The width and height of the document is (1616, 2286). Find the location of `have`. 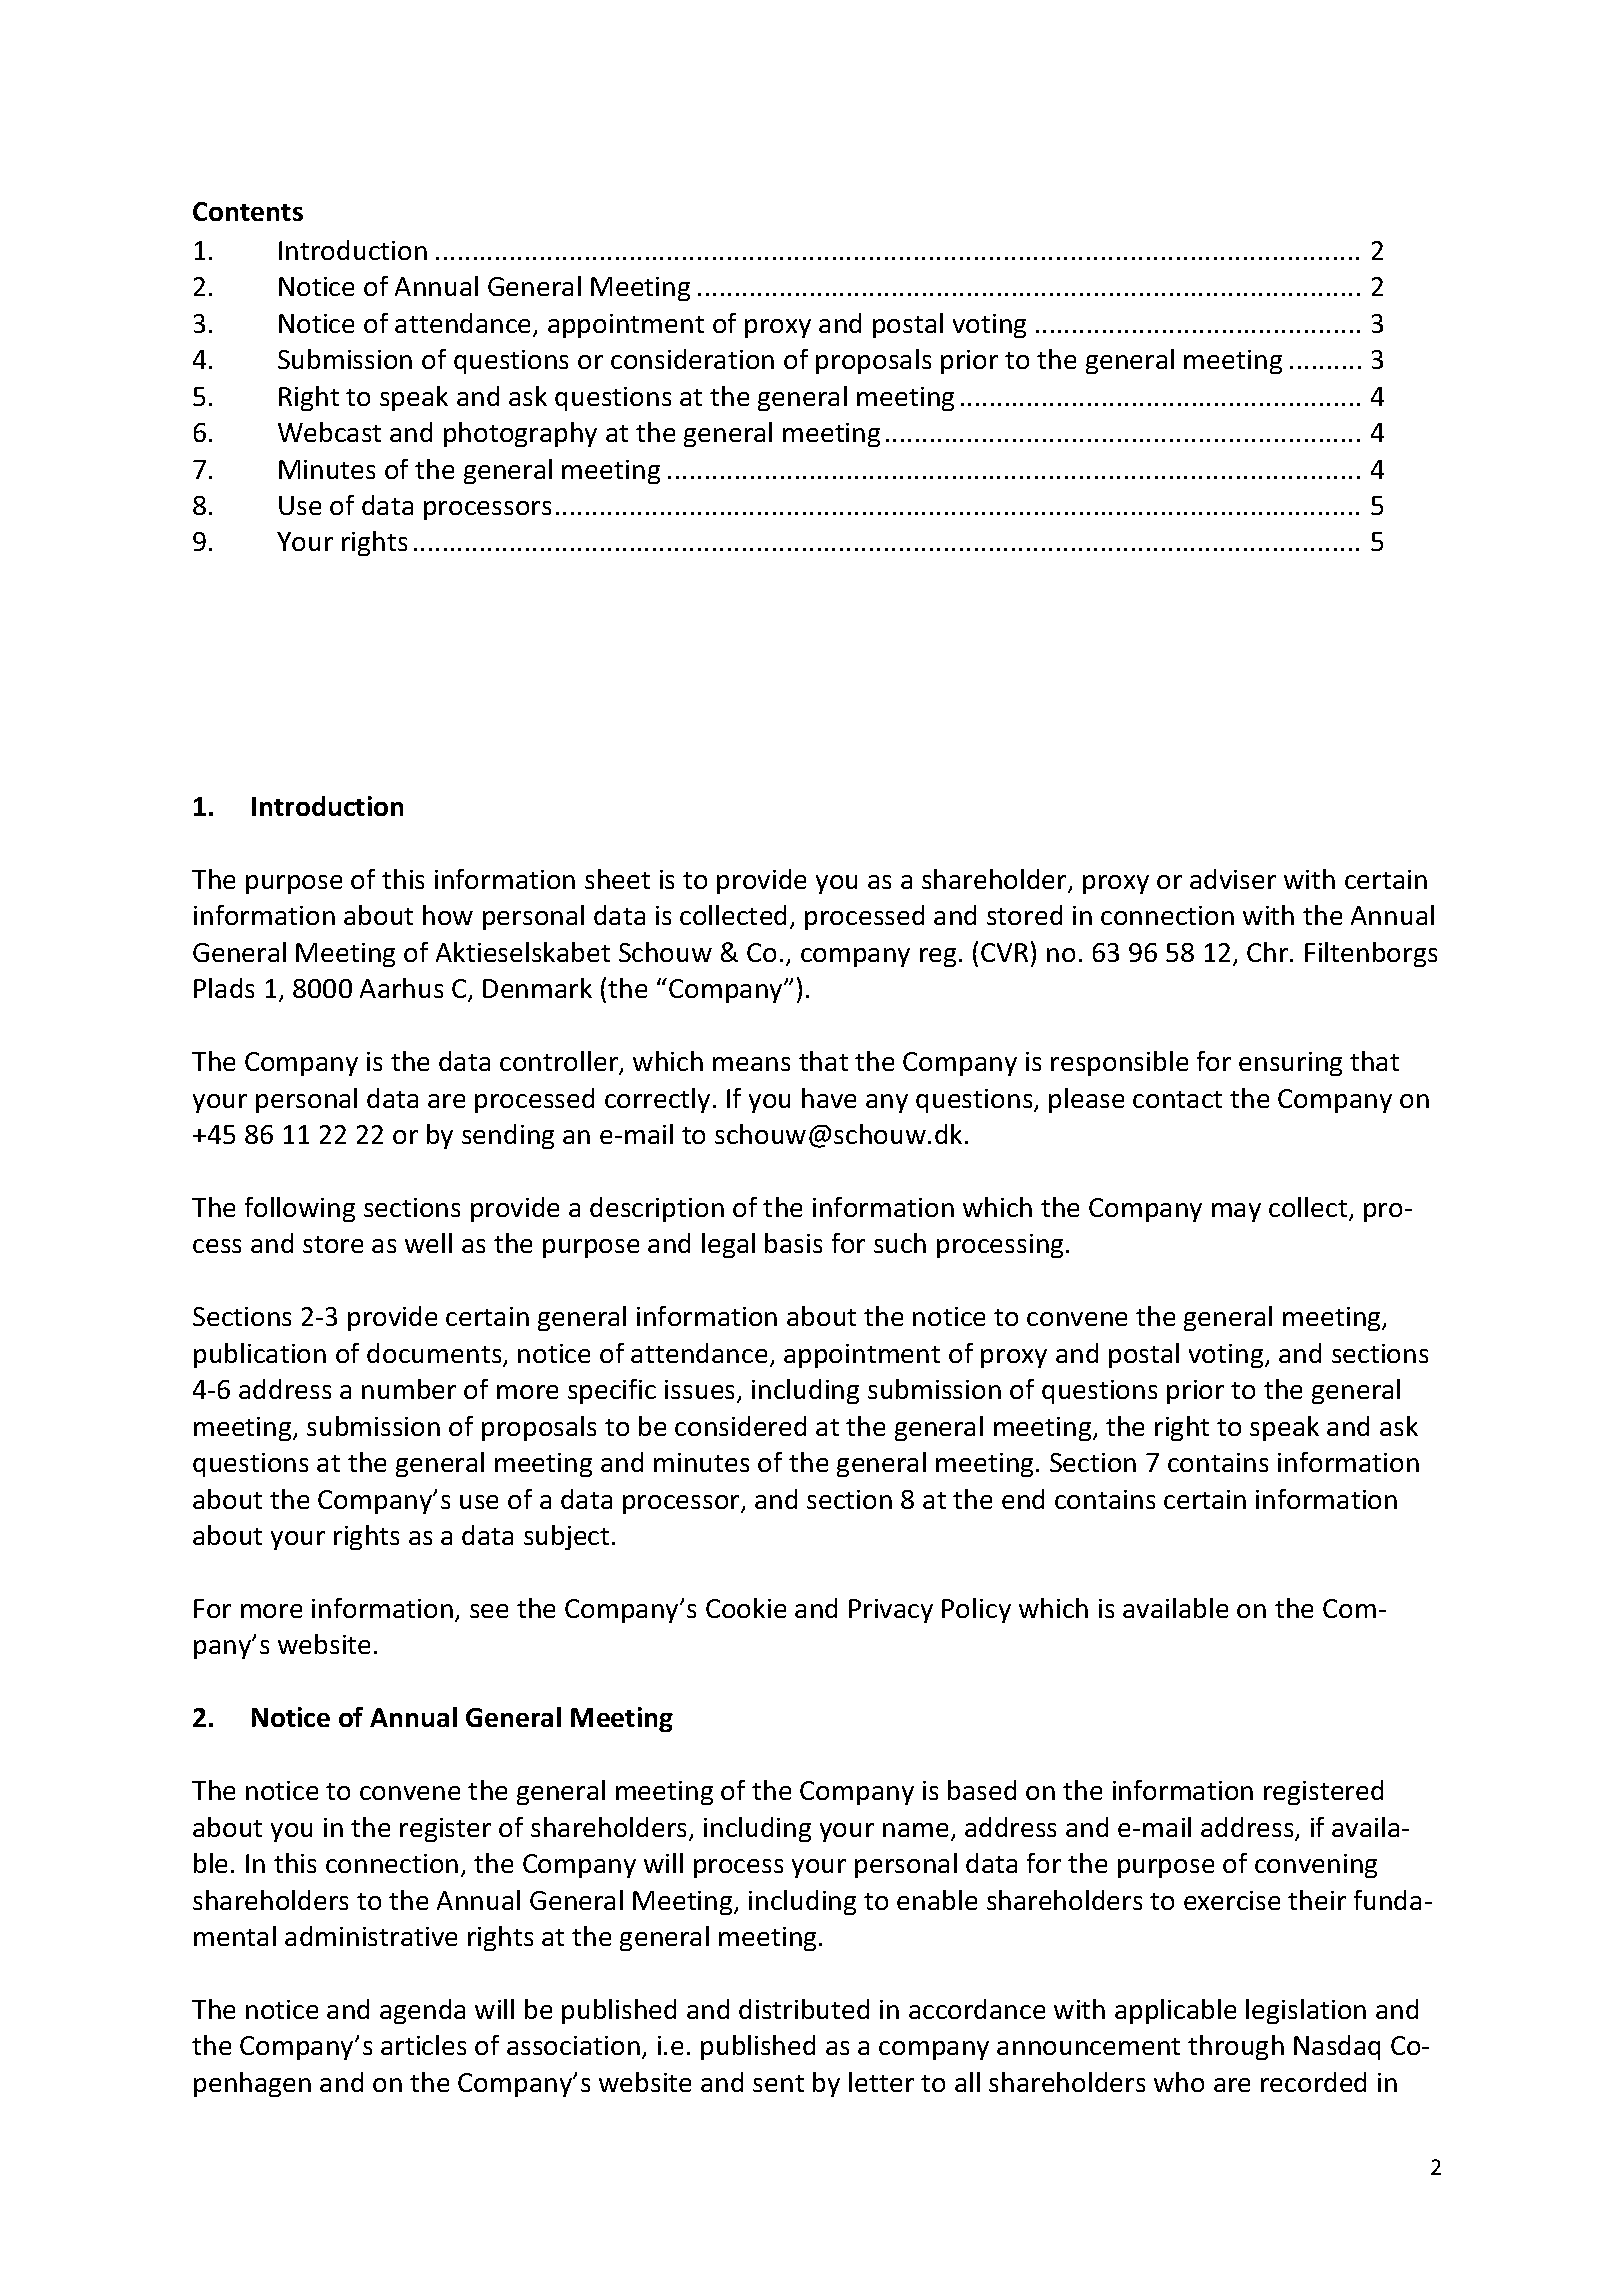

have is located at coordinates (829, 1098).
